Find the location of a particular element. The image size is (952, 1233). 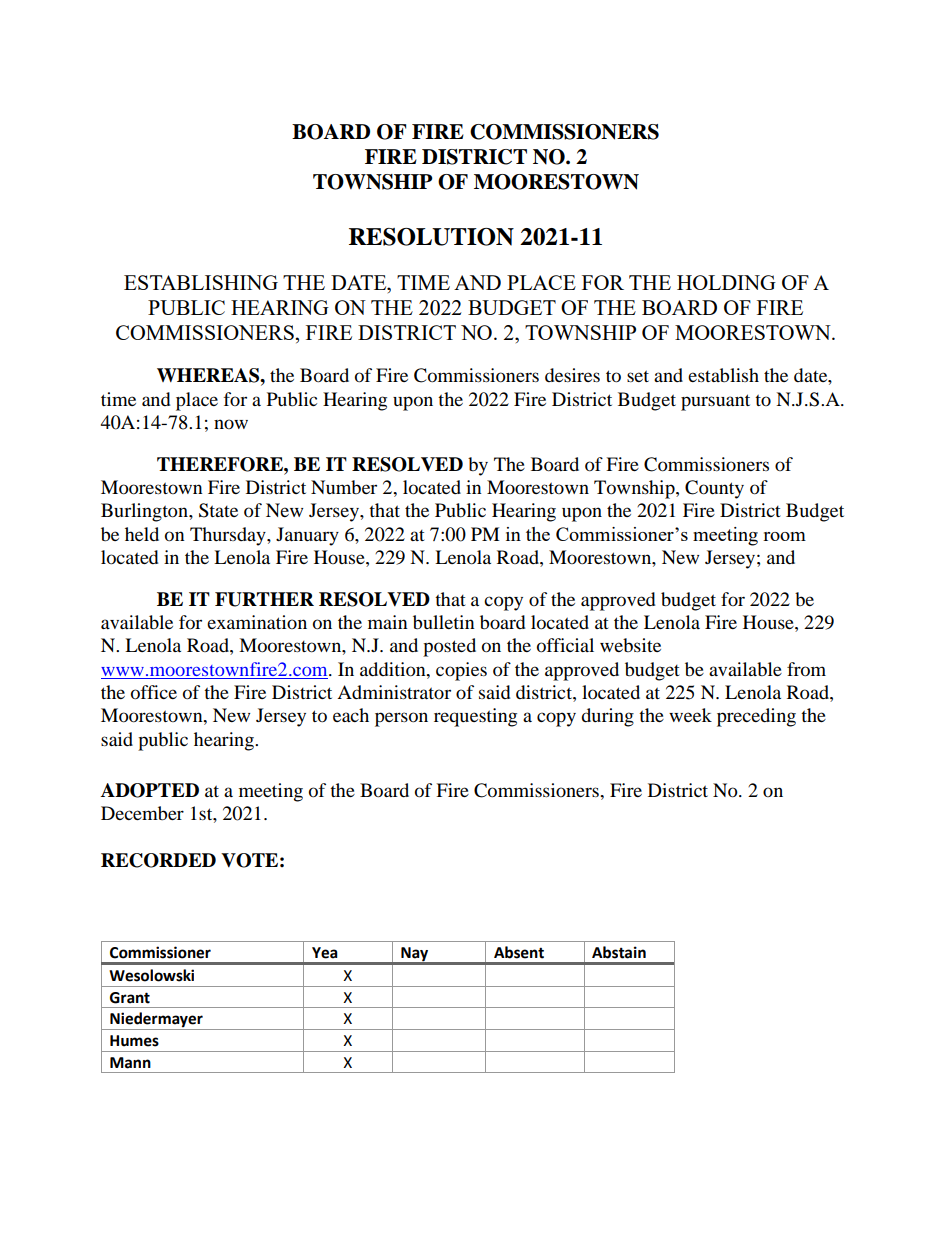

Mann is located at coordinates (130, 1063).
